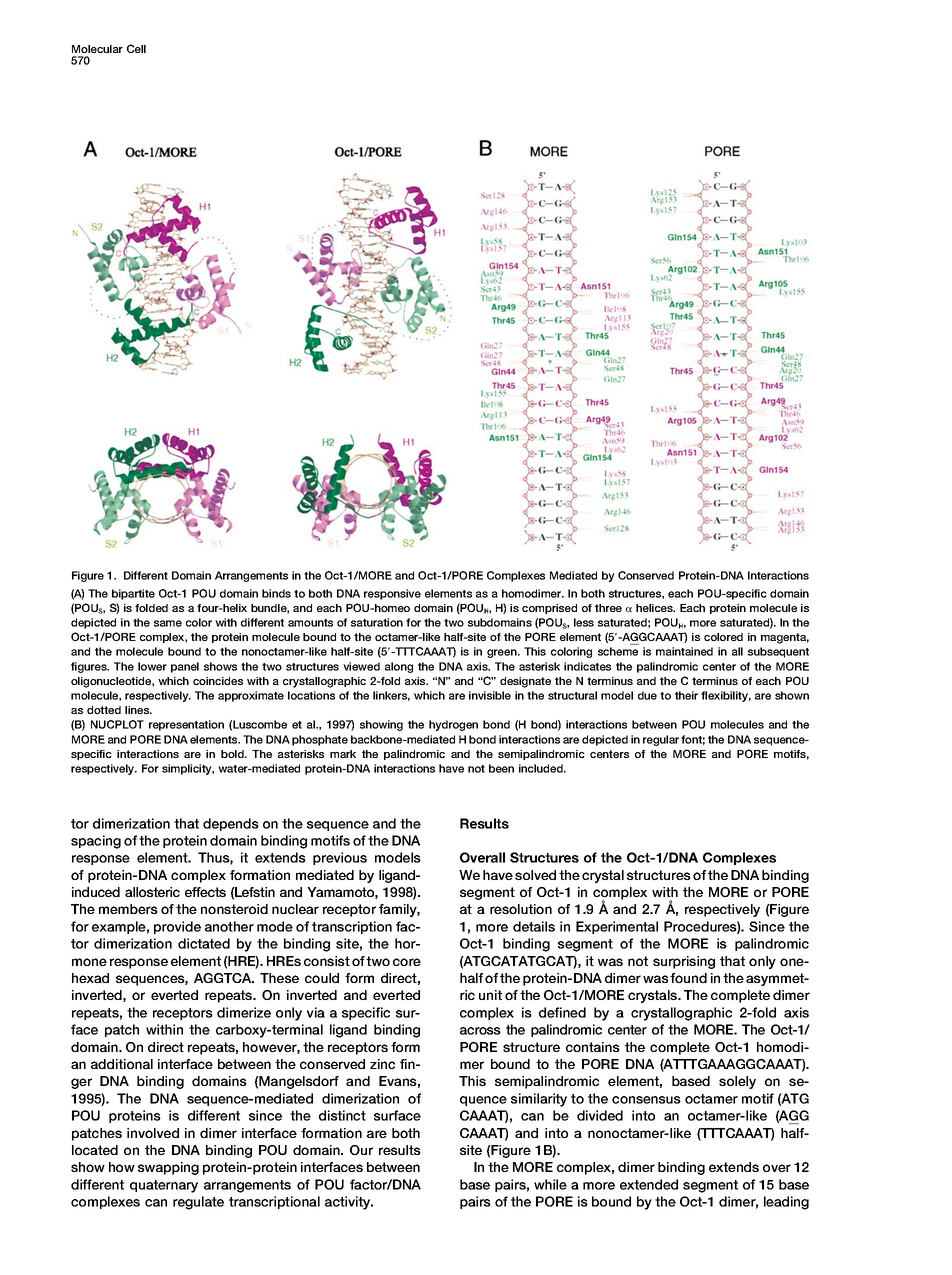  What do you see at coordinates (168, 1168) in the image?
I see `swapping` at bounding box center [168, 1168].
